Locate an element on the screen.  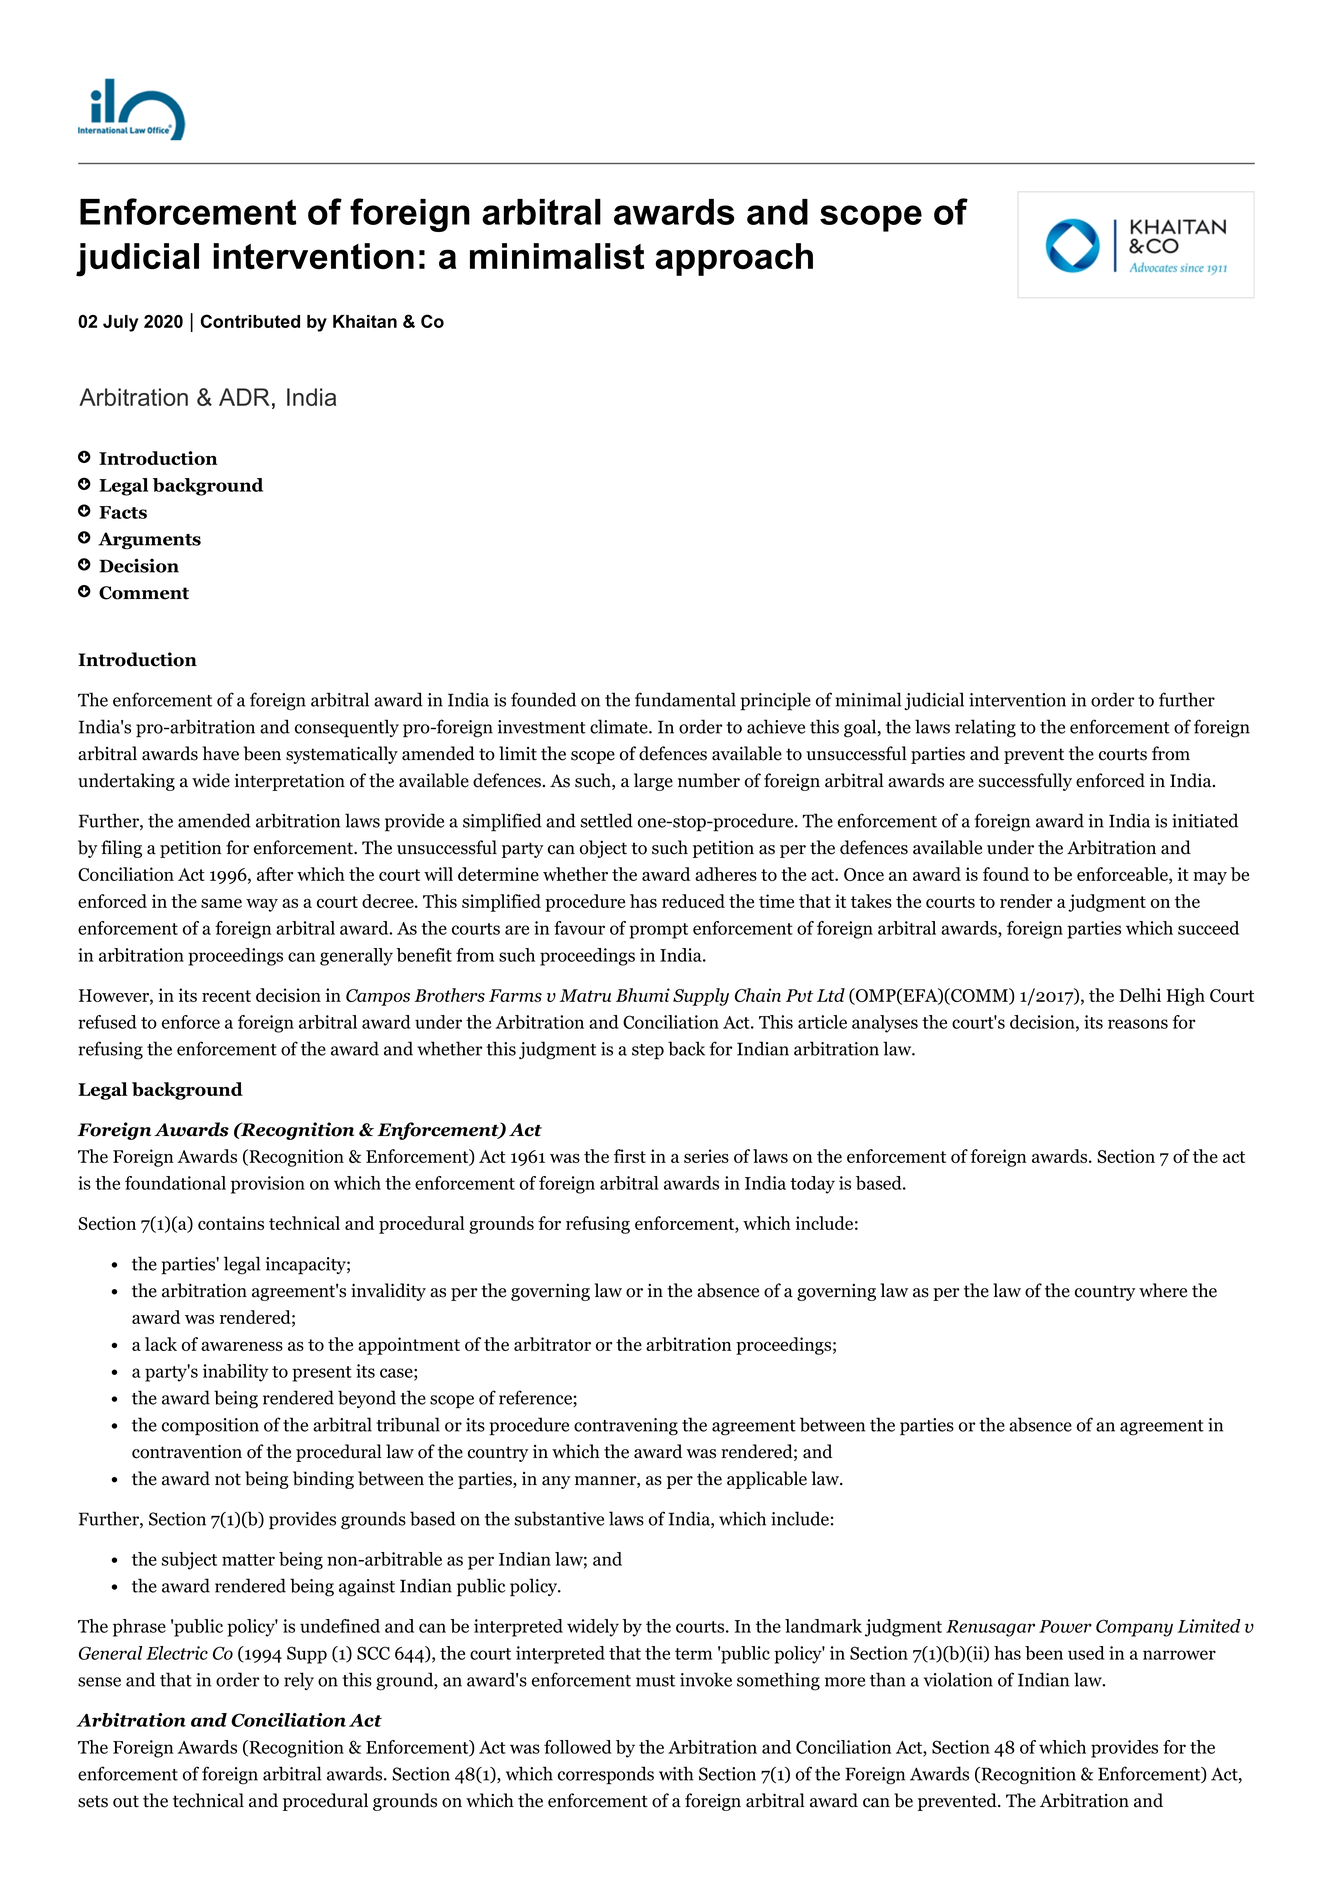
relating is located at coordinates (985, 728).
